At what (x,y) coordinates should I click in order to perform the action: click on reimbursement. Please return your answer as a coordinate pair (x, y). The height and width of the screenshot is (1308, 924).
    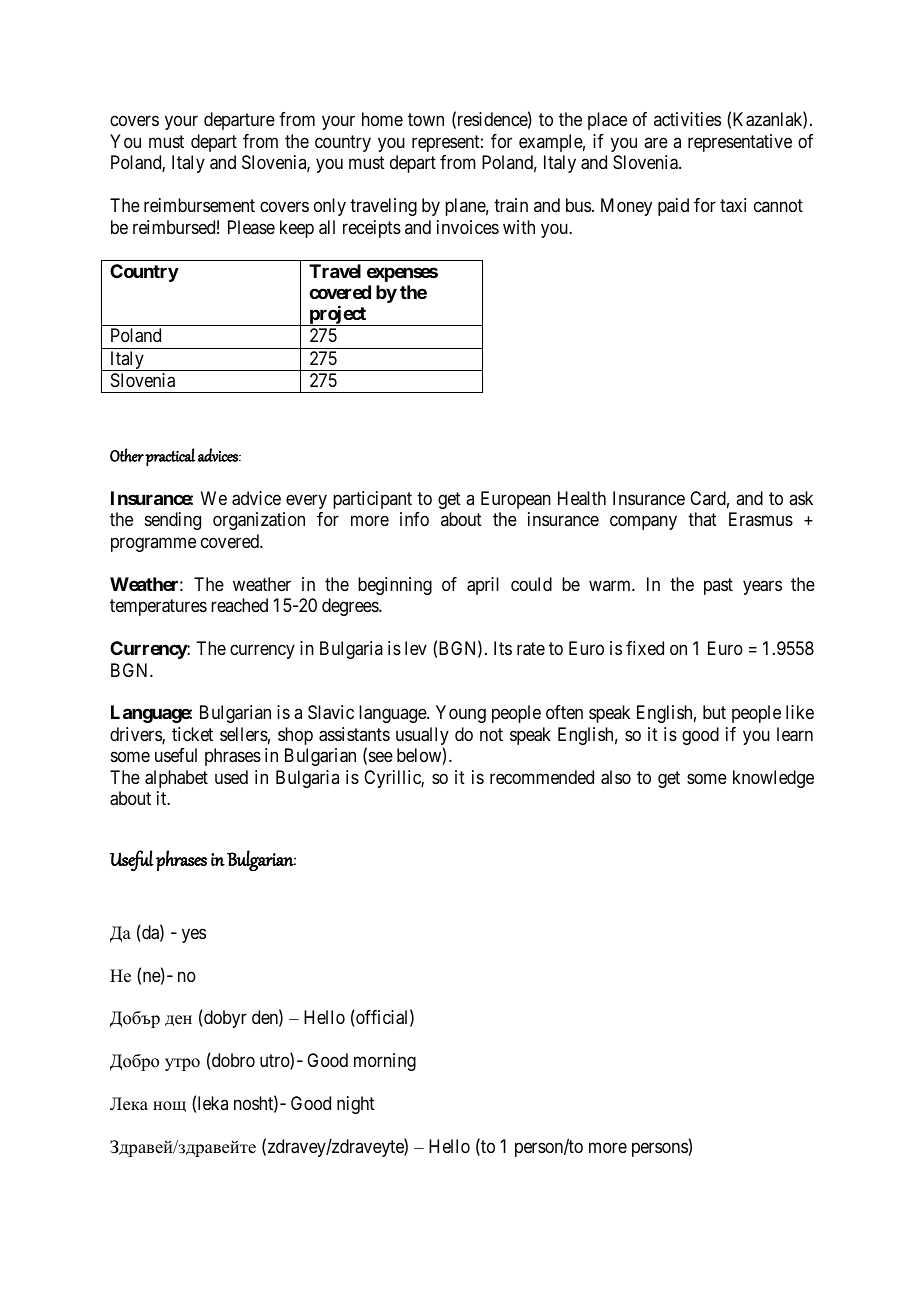
    Looking at the image, I should click on (199, 205).
